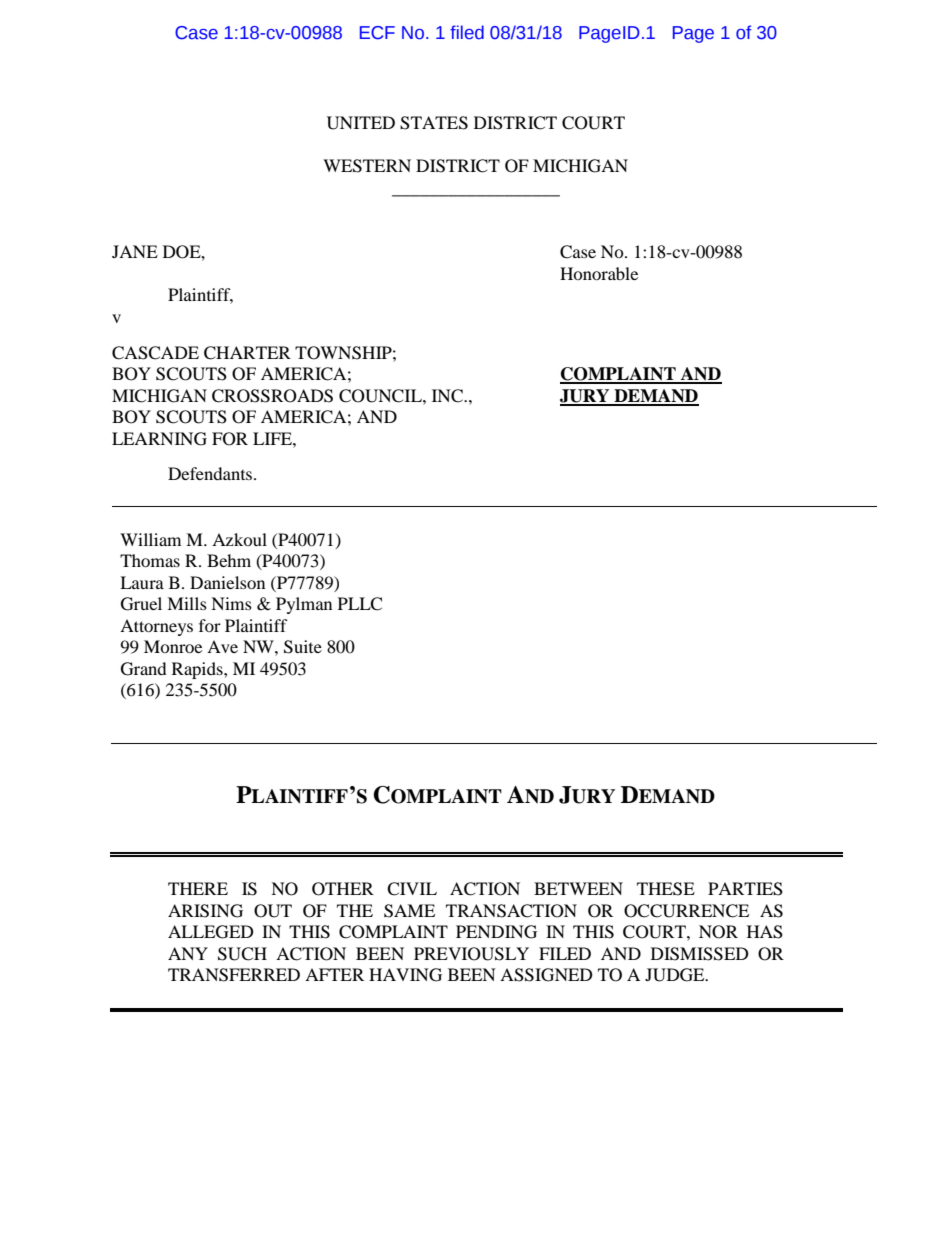 The width and height of the screenshot is (952, 1233). I want to click on Rapids, so click(198, 670).
